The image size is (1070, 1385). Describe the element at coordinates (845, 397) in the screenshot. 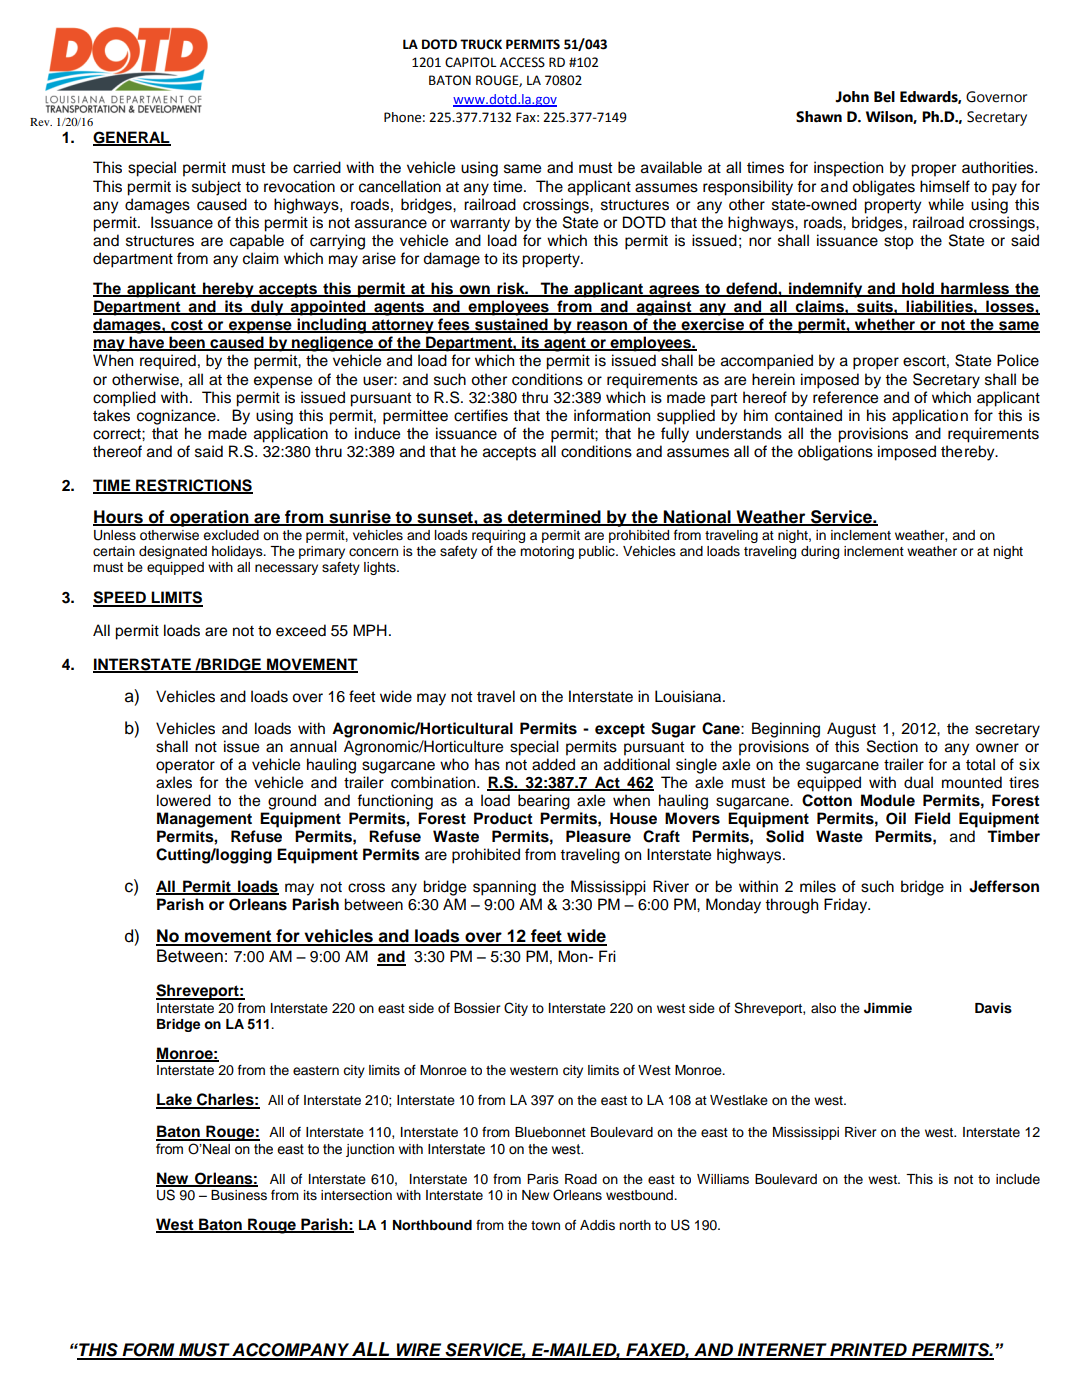

I see `reference` at that location.
